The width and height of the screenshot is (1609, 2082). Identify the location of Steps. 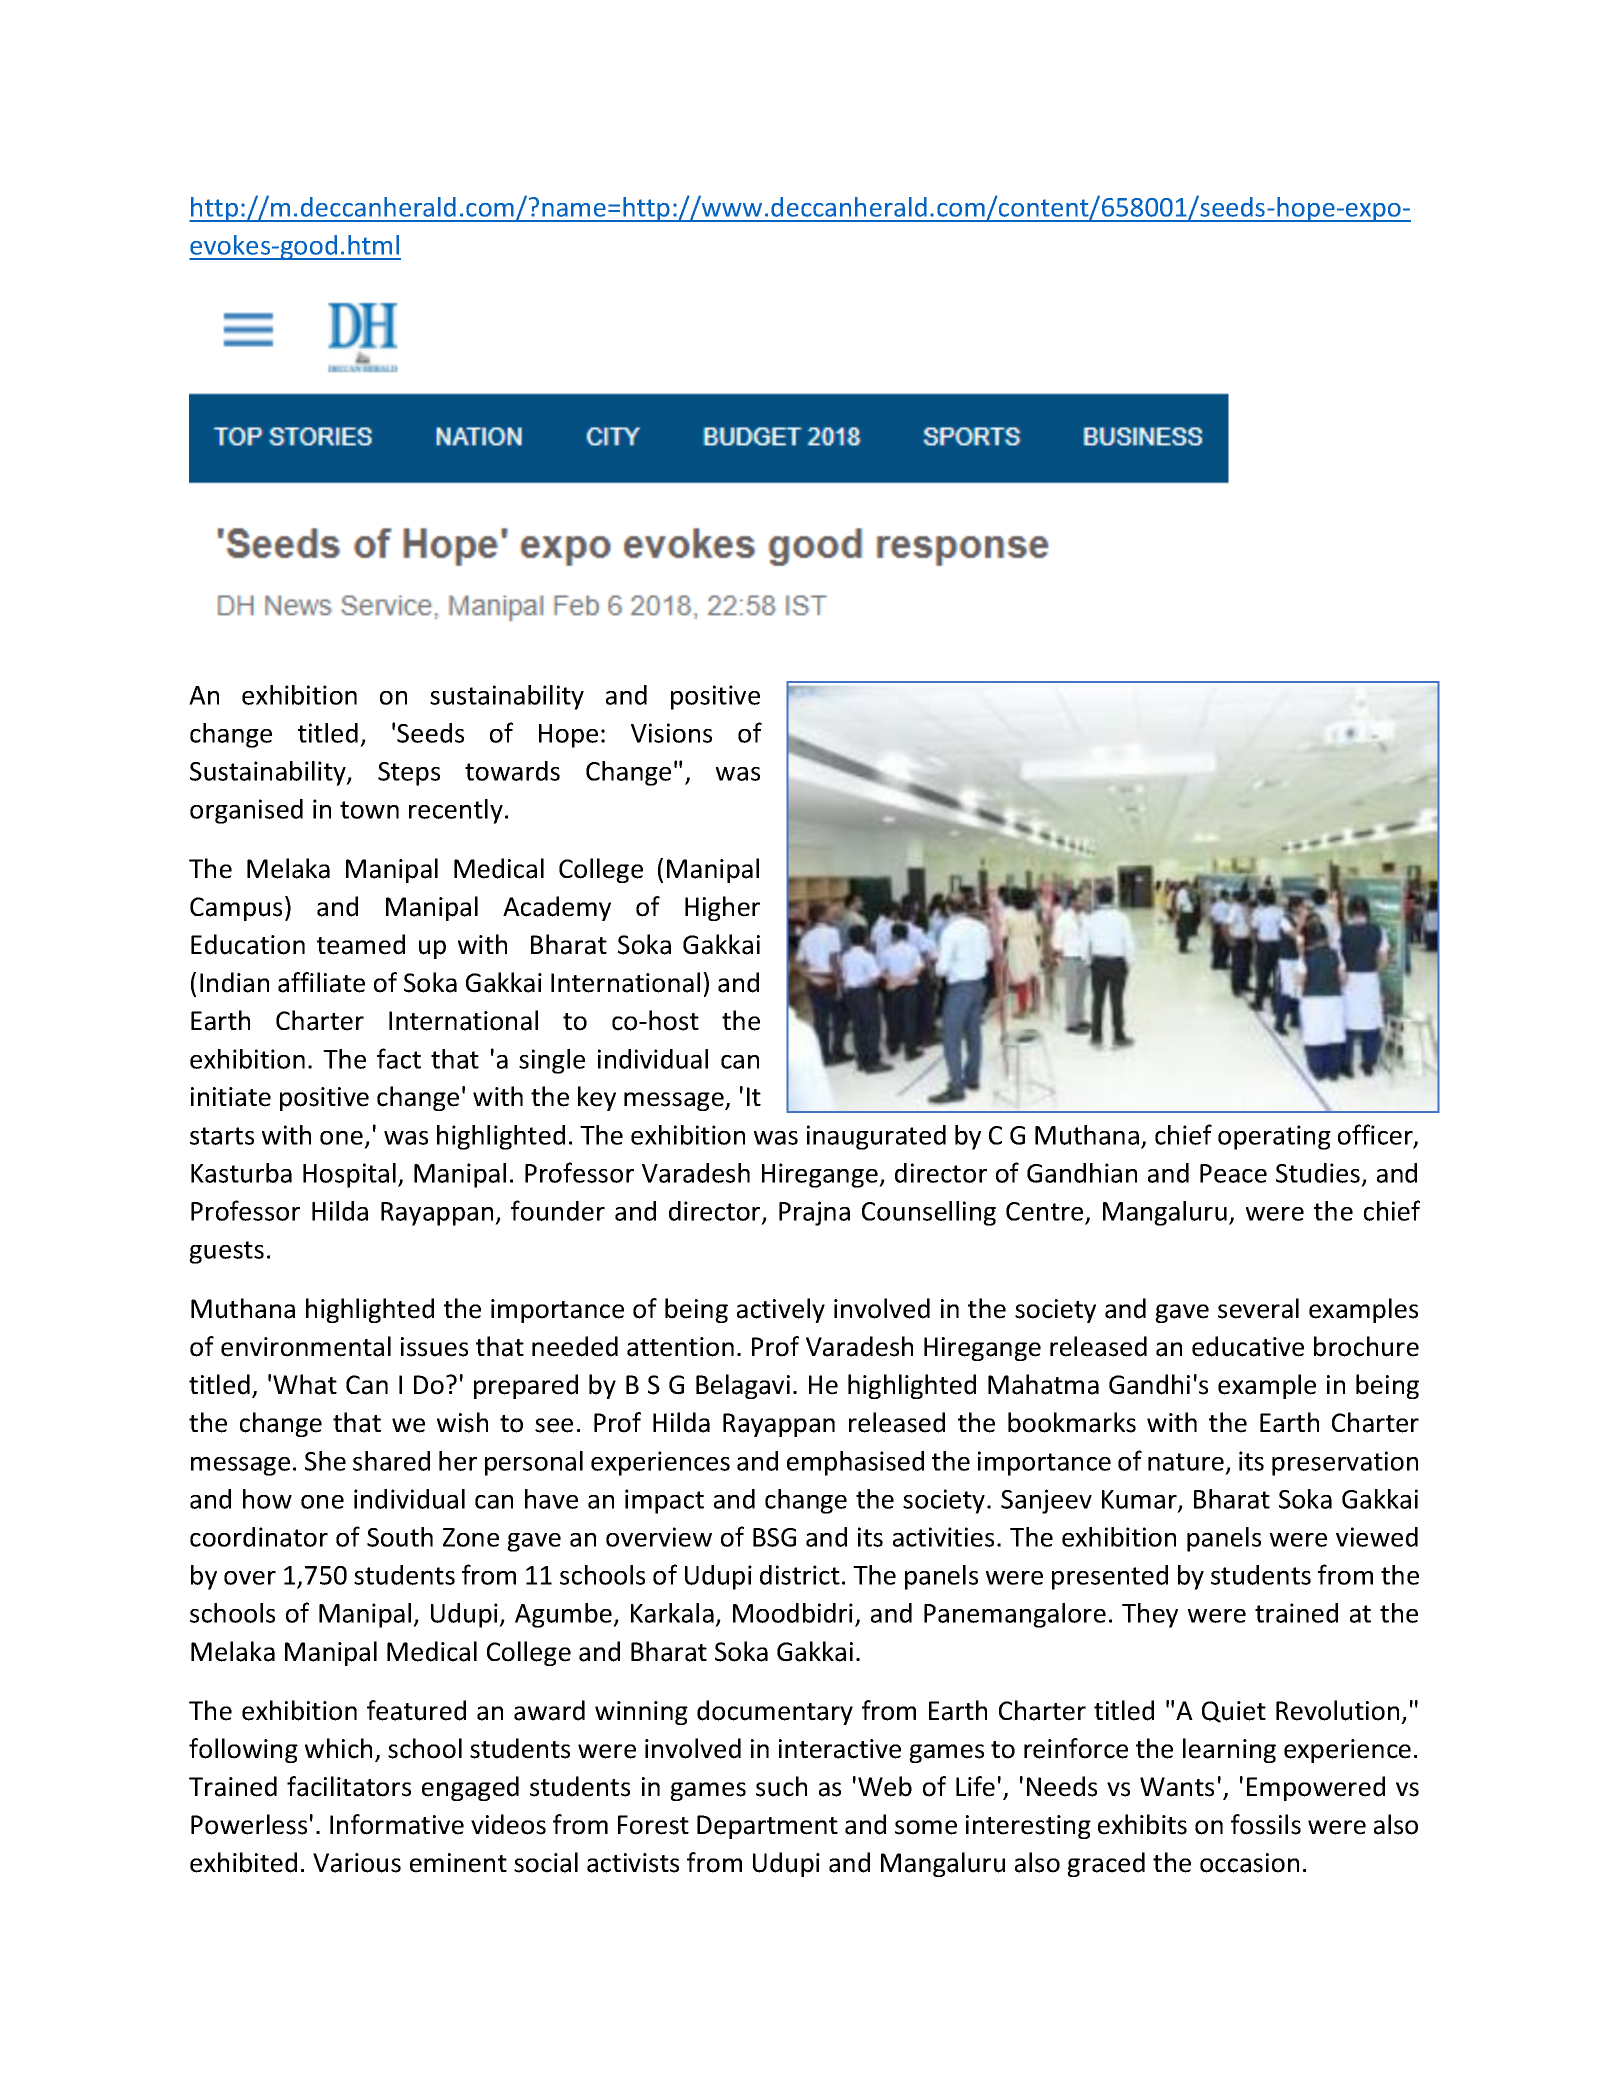
(409, 774).
